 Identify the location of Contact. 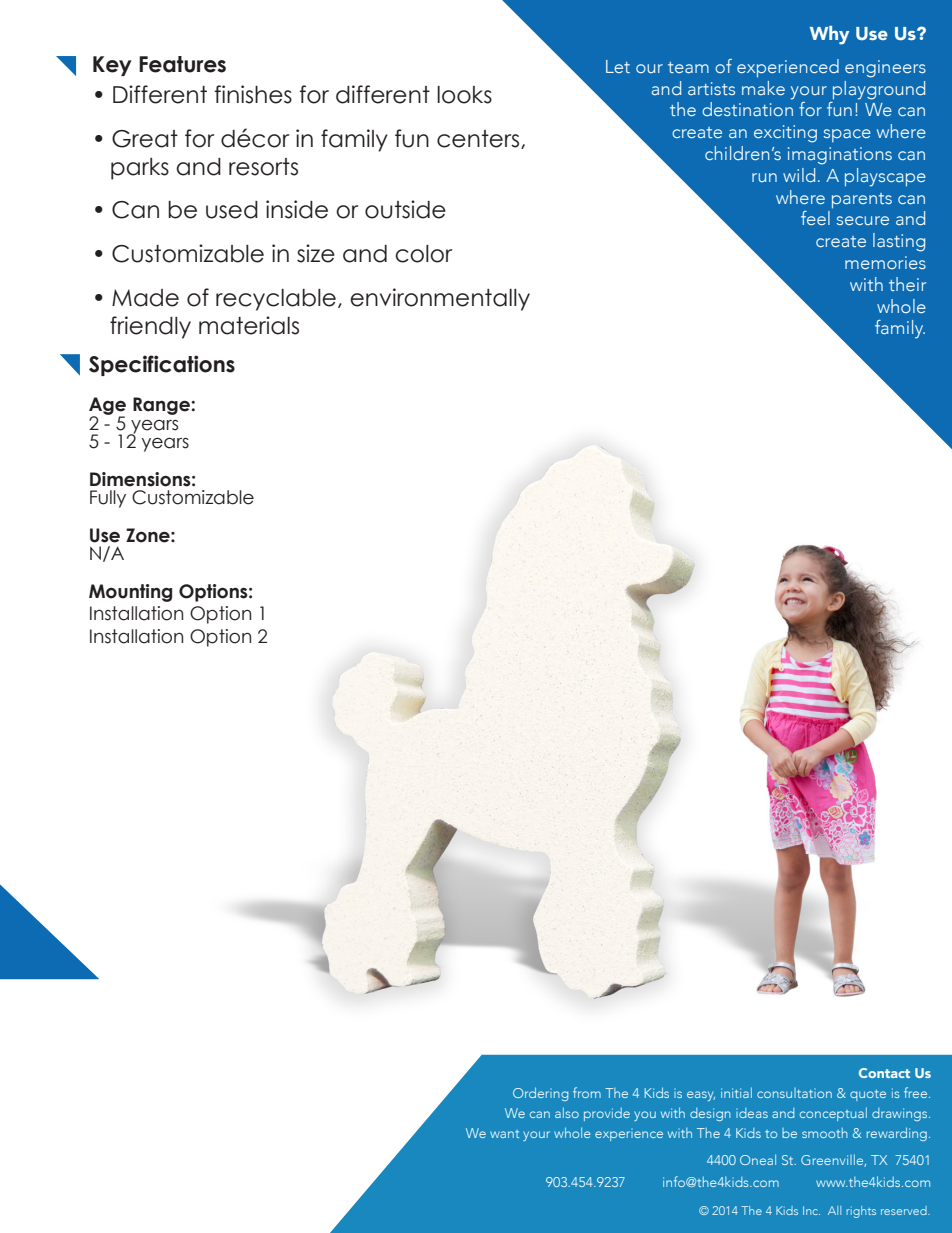
(884, 1073).
